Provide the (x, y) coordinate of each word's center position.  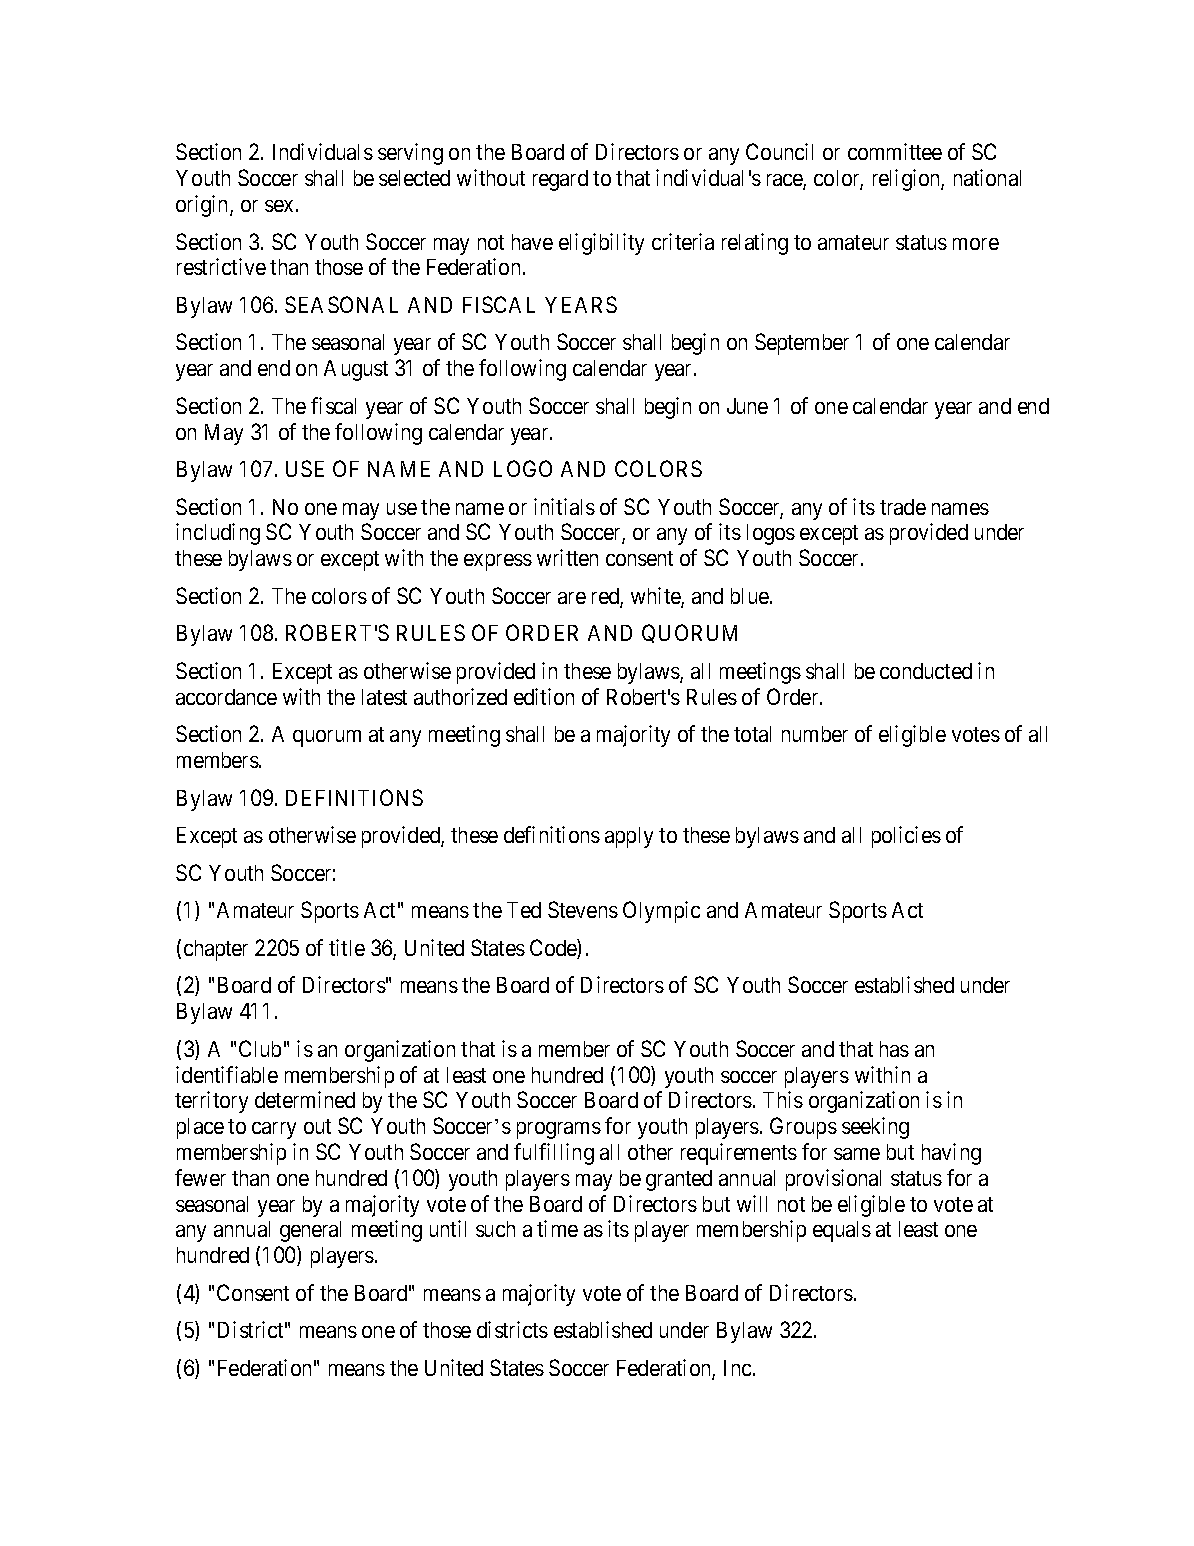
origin (203, 206)
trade (903, 507)
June (747, 406)
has (894, 1049)
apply (629, 837)
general (310, 1231)
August (356, 370)
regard (560, 180)
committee (895, 151)
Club (260, 1048)
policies (906, 837)
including (218, 534)
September (802, 344)
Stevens (583, 909)
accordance (226, 697)
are (572, 598)
